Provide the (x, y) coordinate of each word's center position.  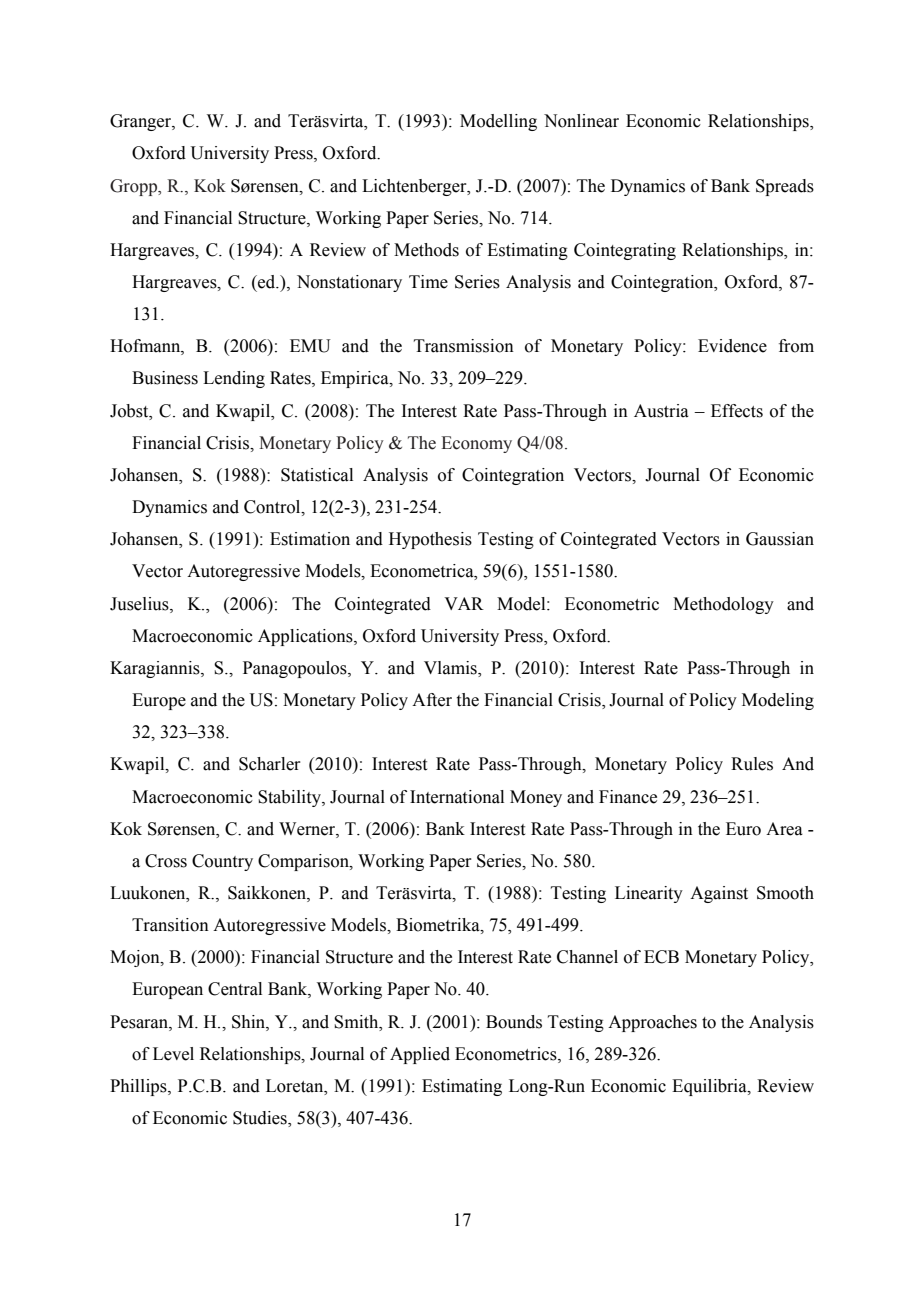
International (457, 797)
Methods (426, 250)
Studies (261, 1119)
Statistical (317, 475)
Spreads (785, 187)
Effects (737, 411)
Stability (290, 798)
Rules (752, 764)
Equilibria (710, 1087)
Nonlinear (581, 121)
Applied (420, 1055)
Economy (476, 444)
